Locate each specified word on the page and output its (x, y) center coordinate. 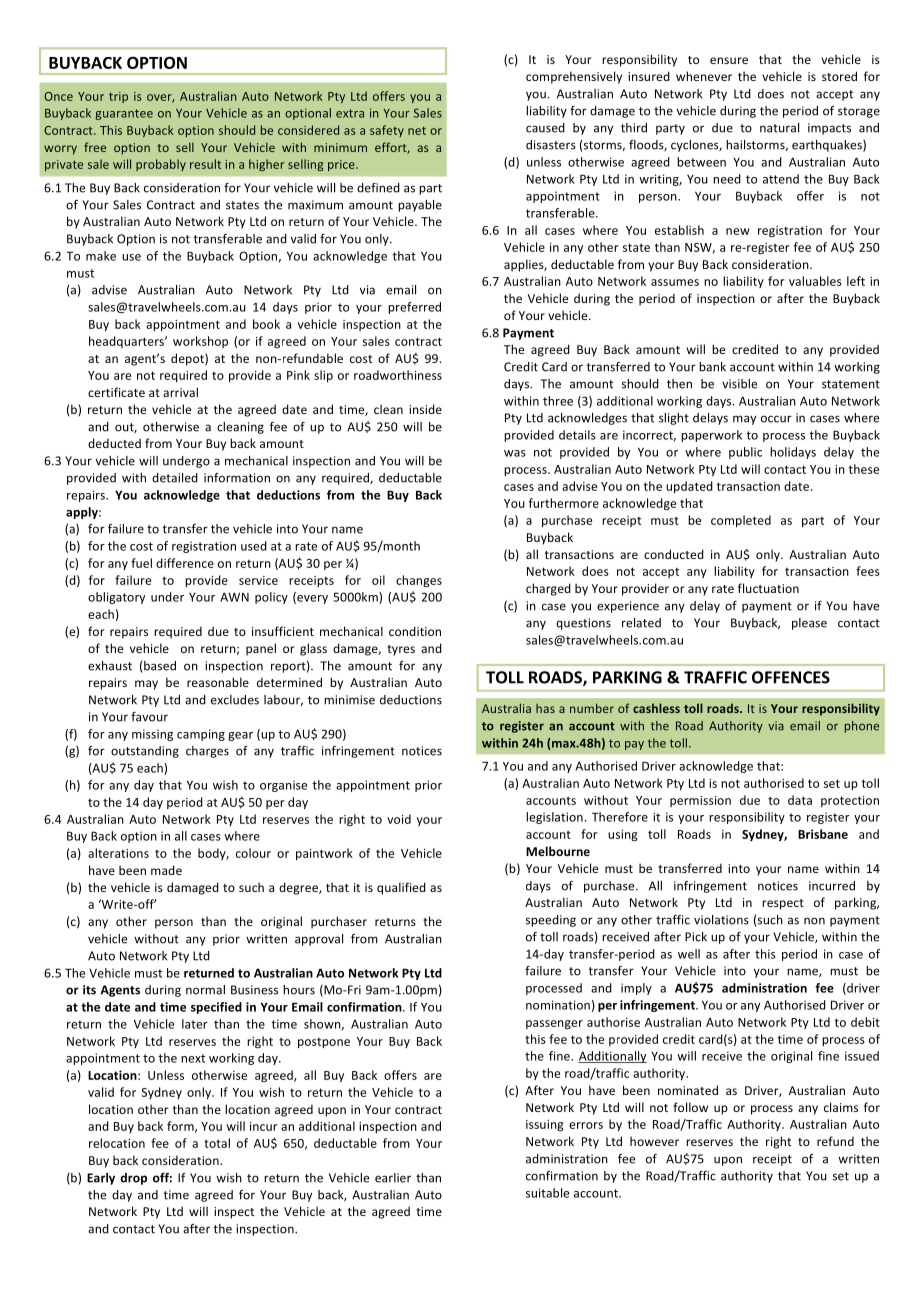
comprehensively (574, 77)
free (95, 147)
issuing (545, 1125)
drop (133, 1179)
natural (779, 128)
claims (841, 1107)
